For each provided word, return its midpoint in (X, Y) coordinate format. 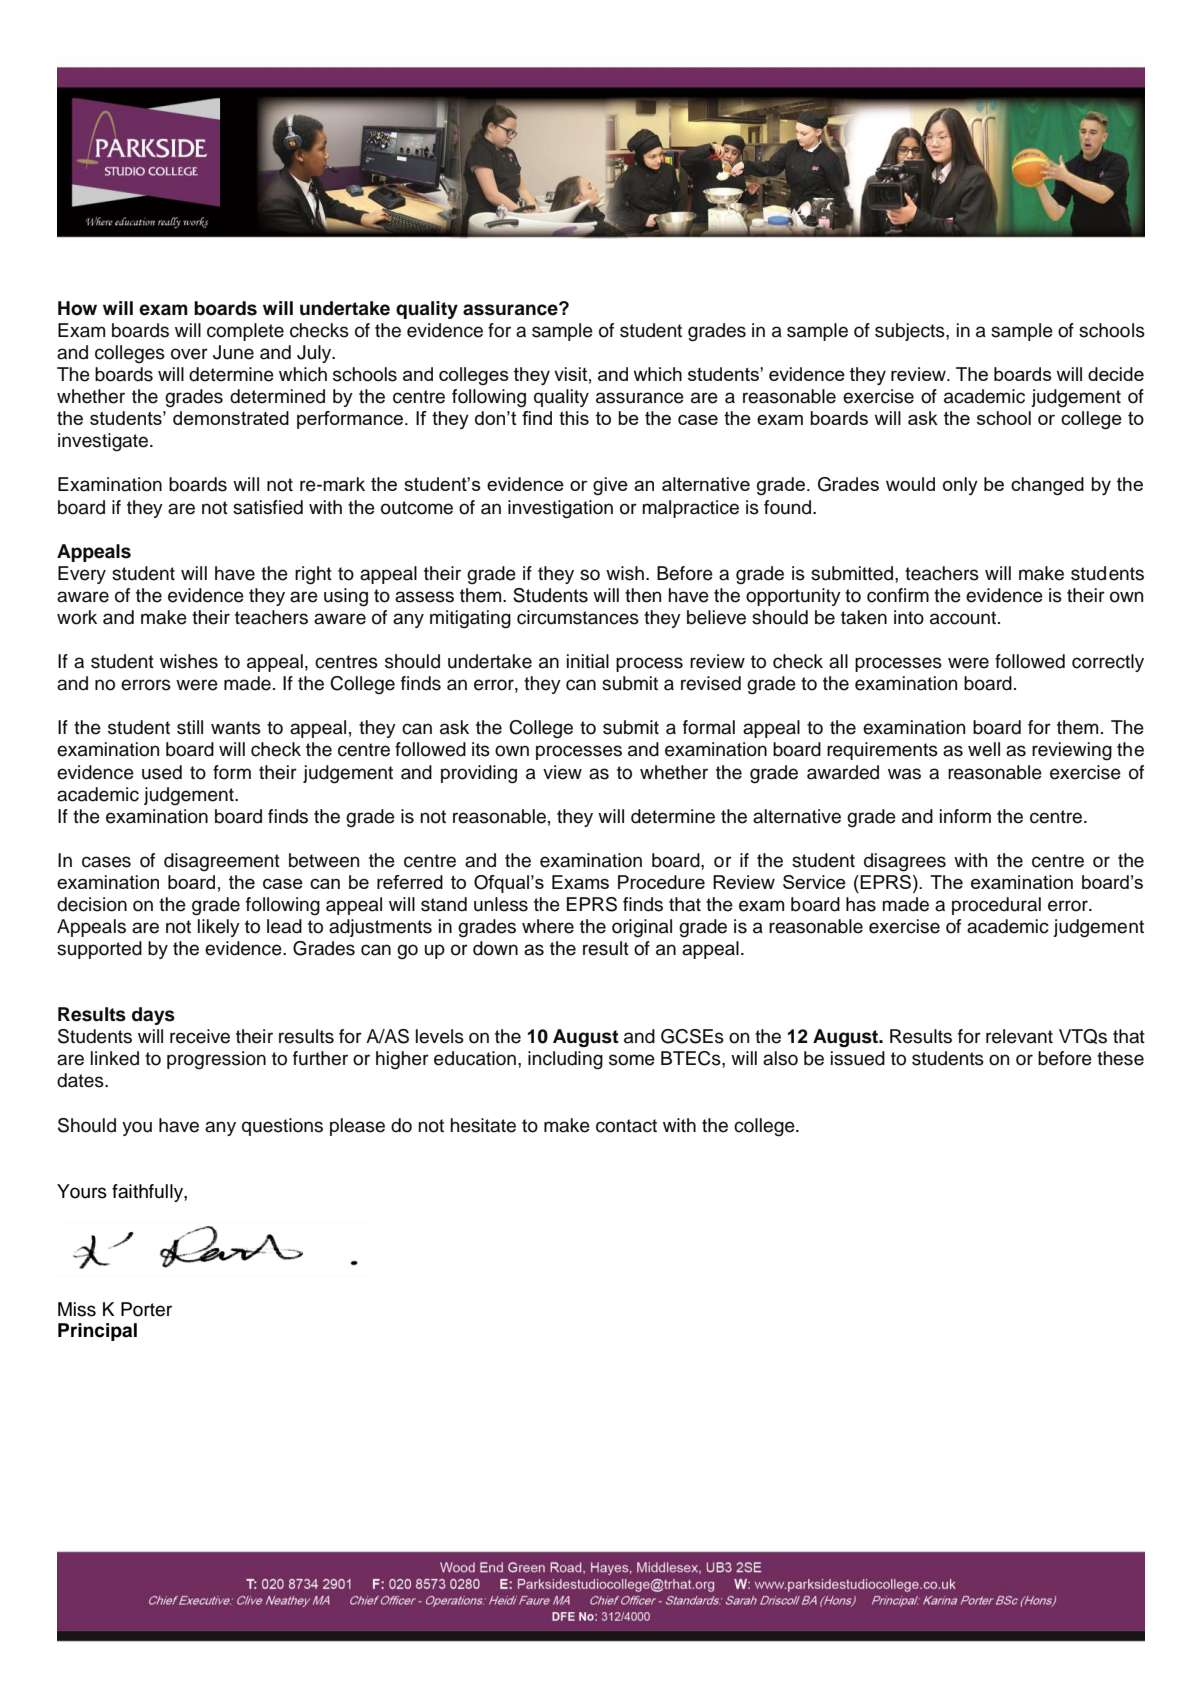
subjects (911, 332)
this (574, 418)
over (189, 354)
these (1120, 1058)
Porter (146, 1309)
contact (626, 1126)
